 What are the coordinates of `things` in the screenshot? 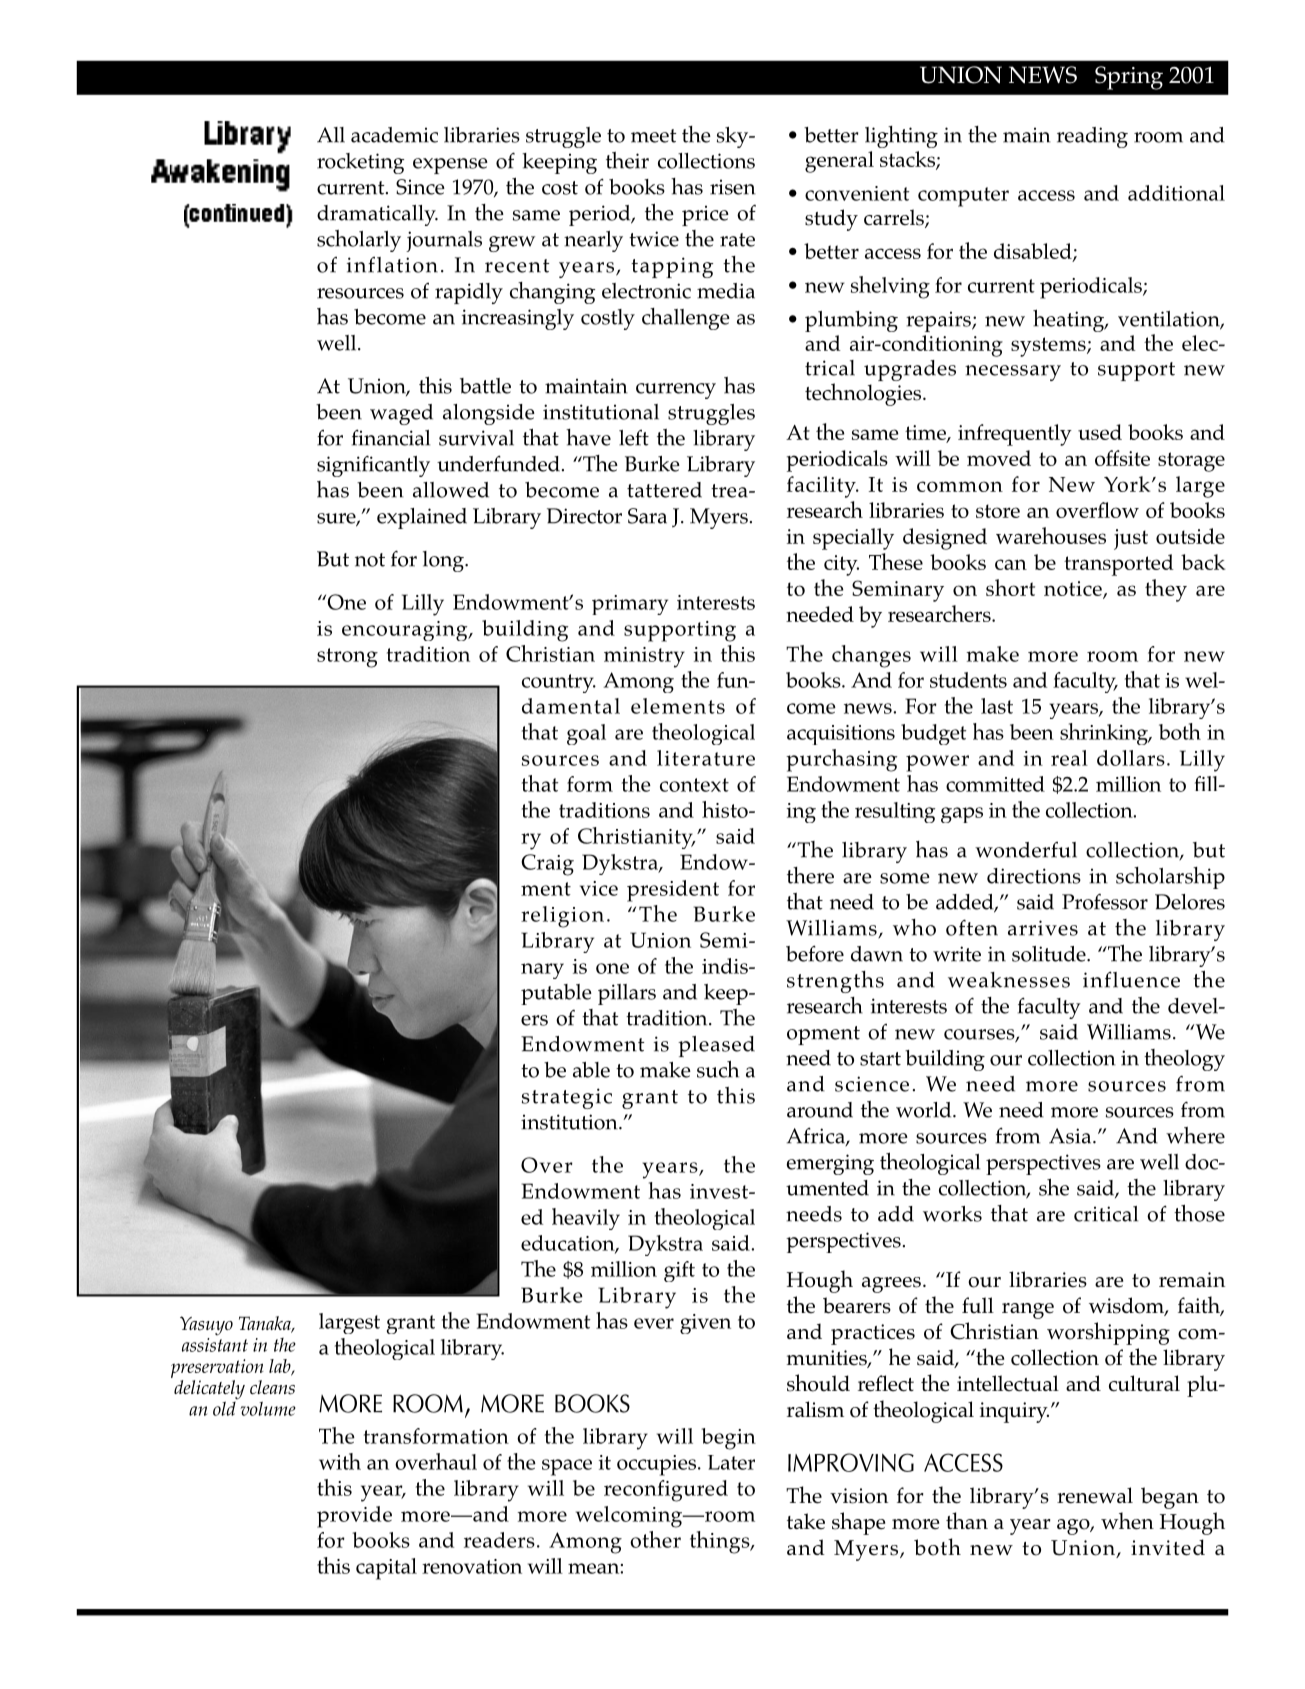 It's located at (721, 1542).
